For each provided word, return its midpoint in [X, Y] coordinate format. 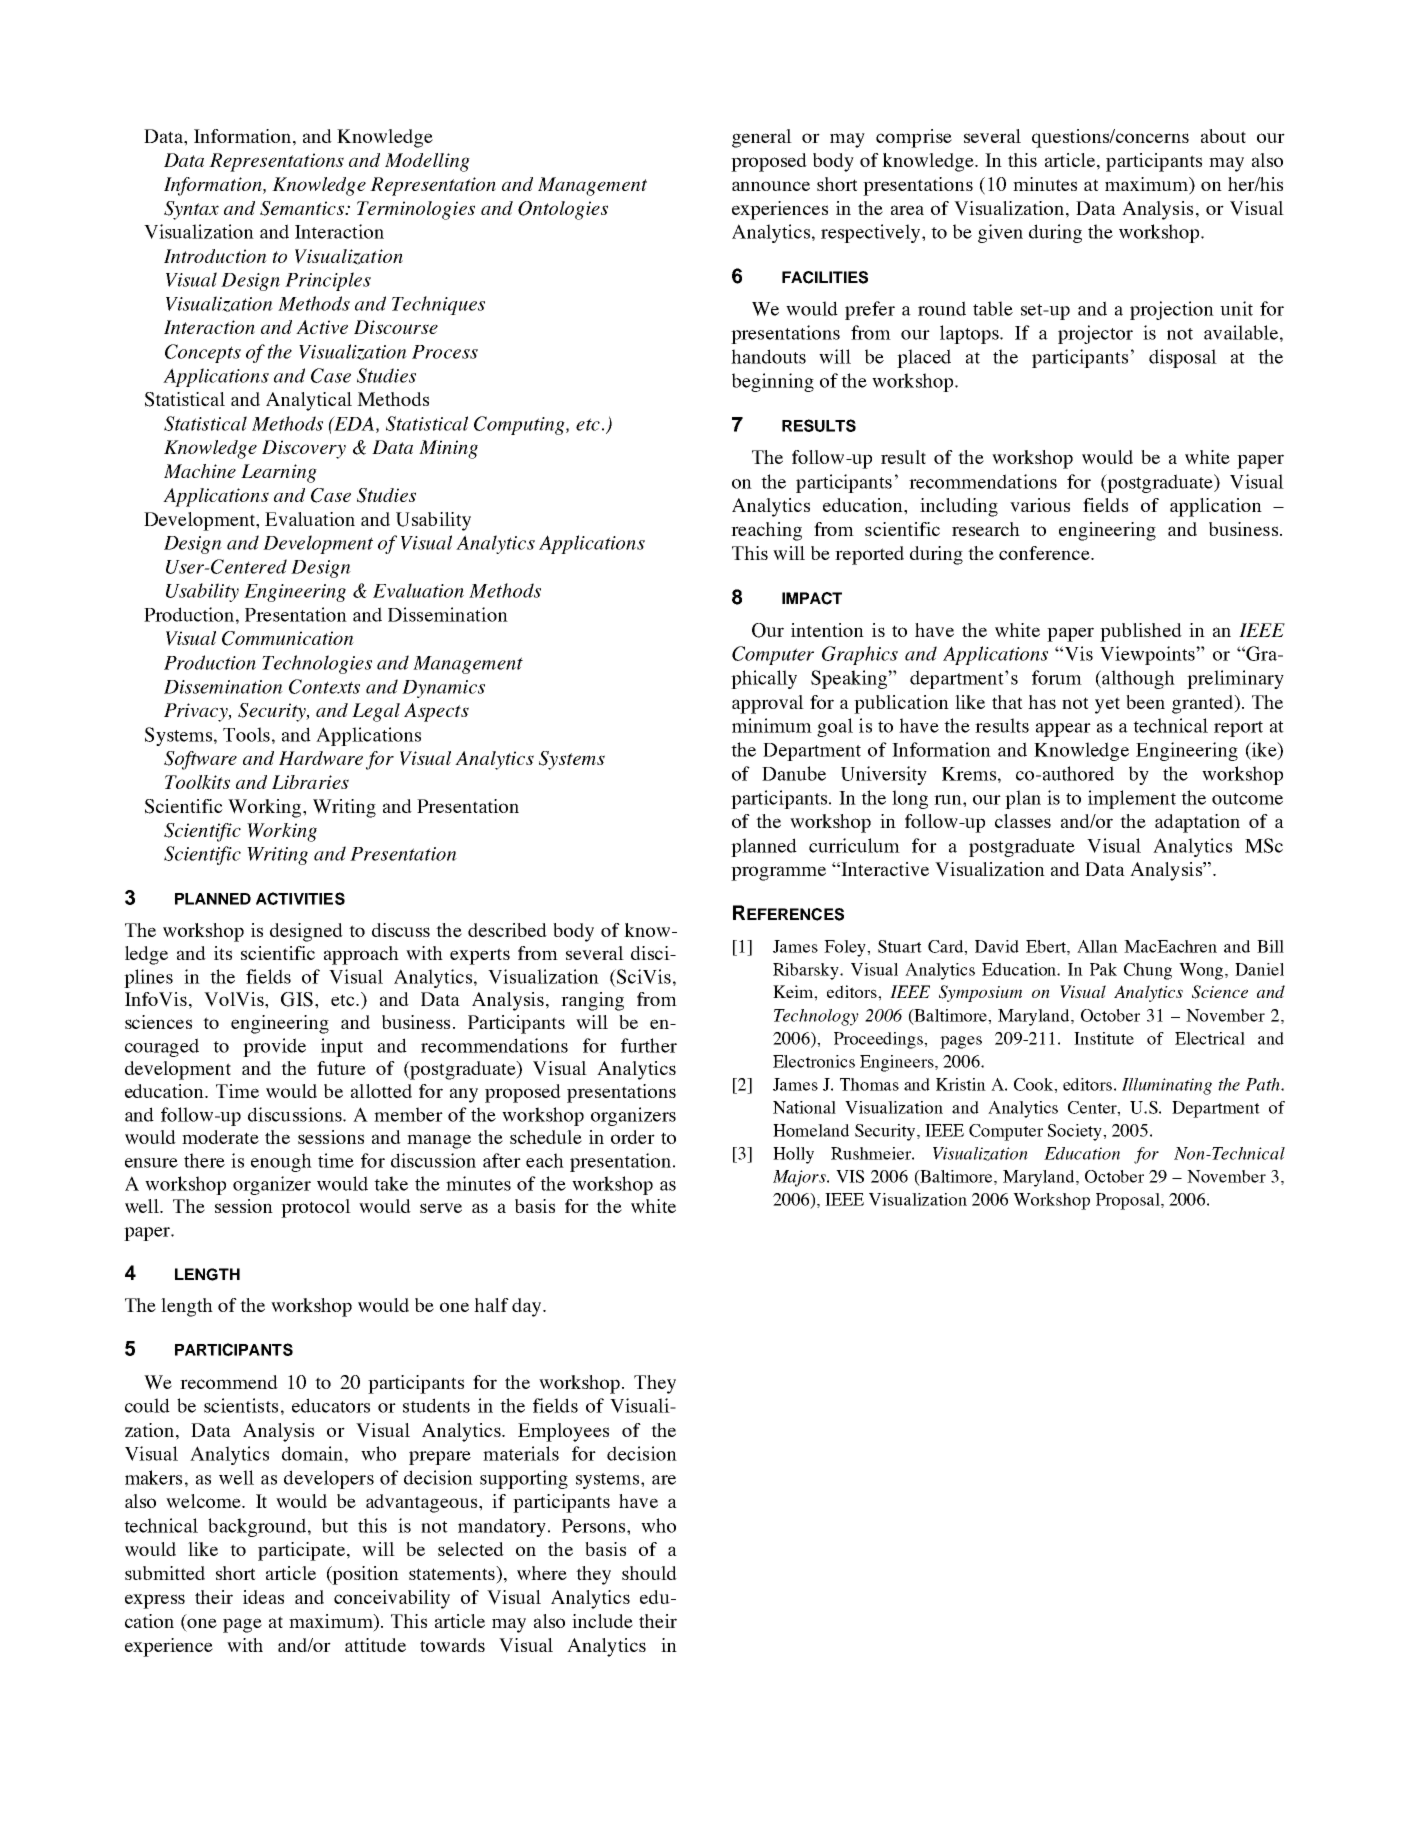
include [602, 1621]
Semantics [303, 208]
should [649, 1573]
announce [771, 186]
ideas [263, 1597]
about [1223, 136]
